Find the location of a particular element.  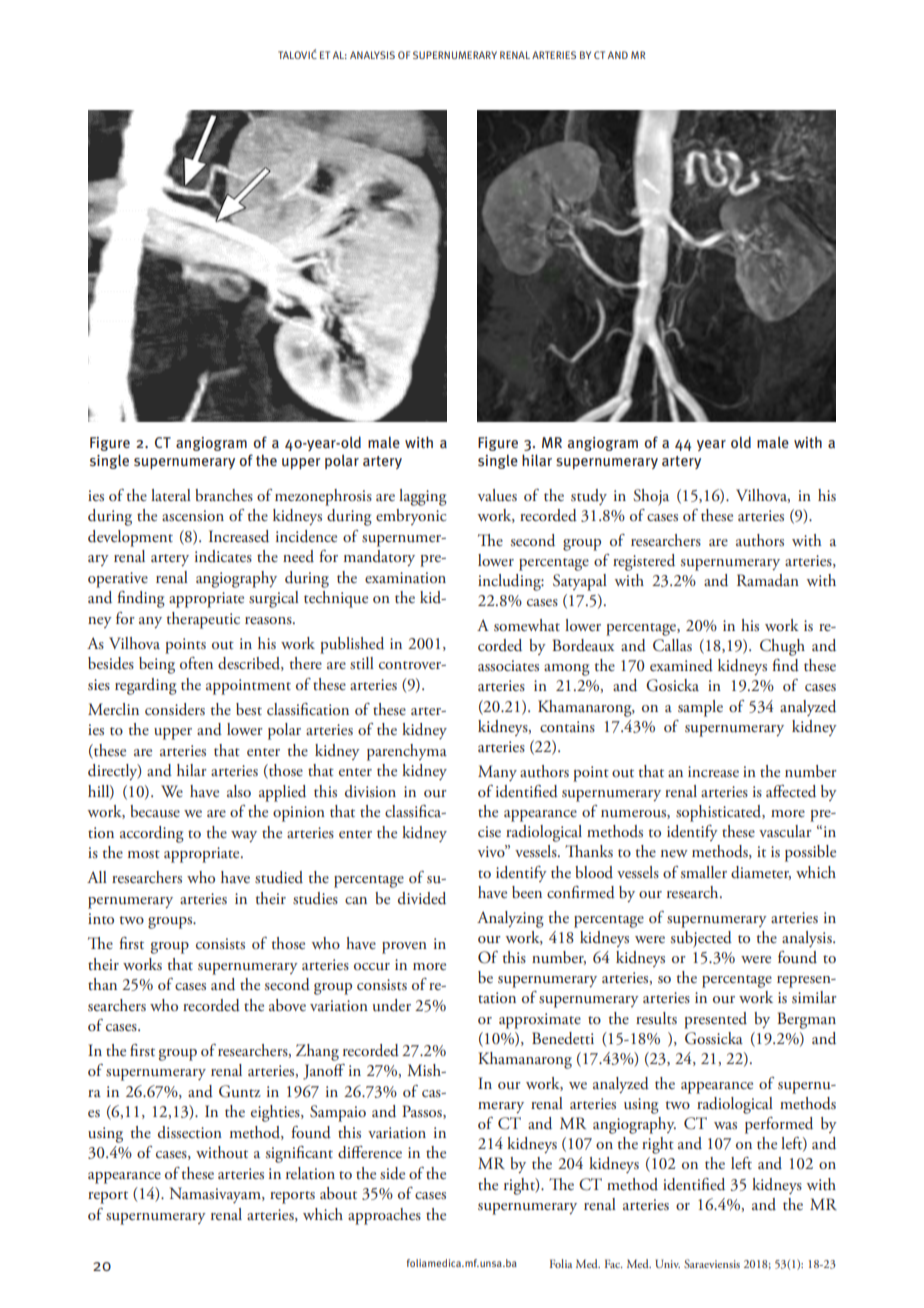

embryonic is located at coordinates (411, 517).
